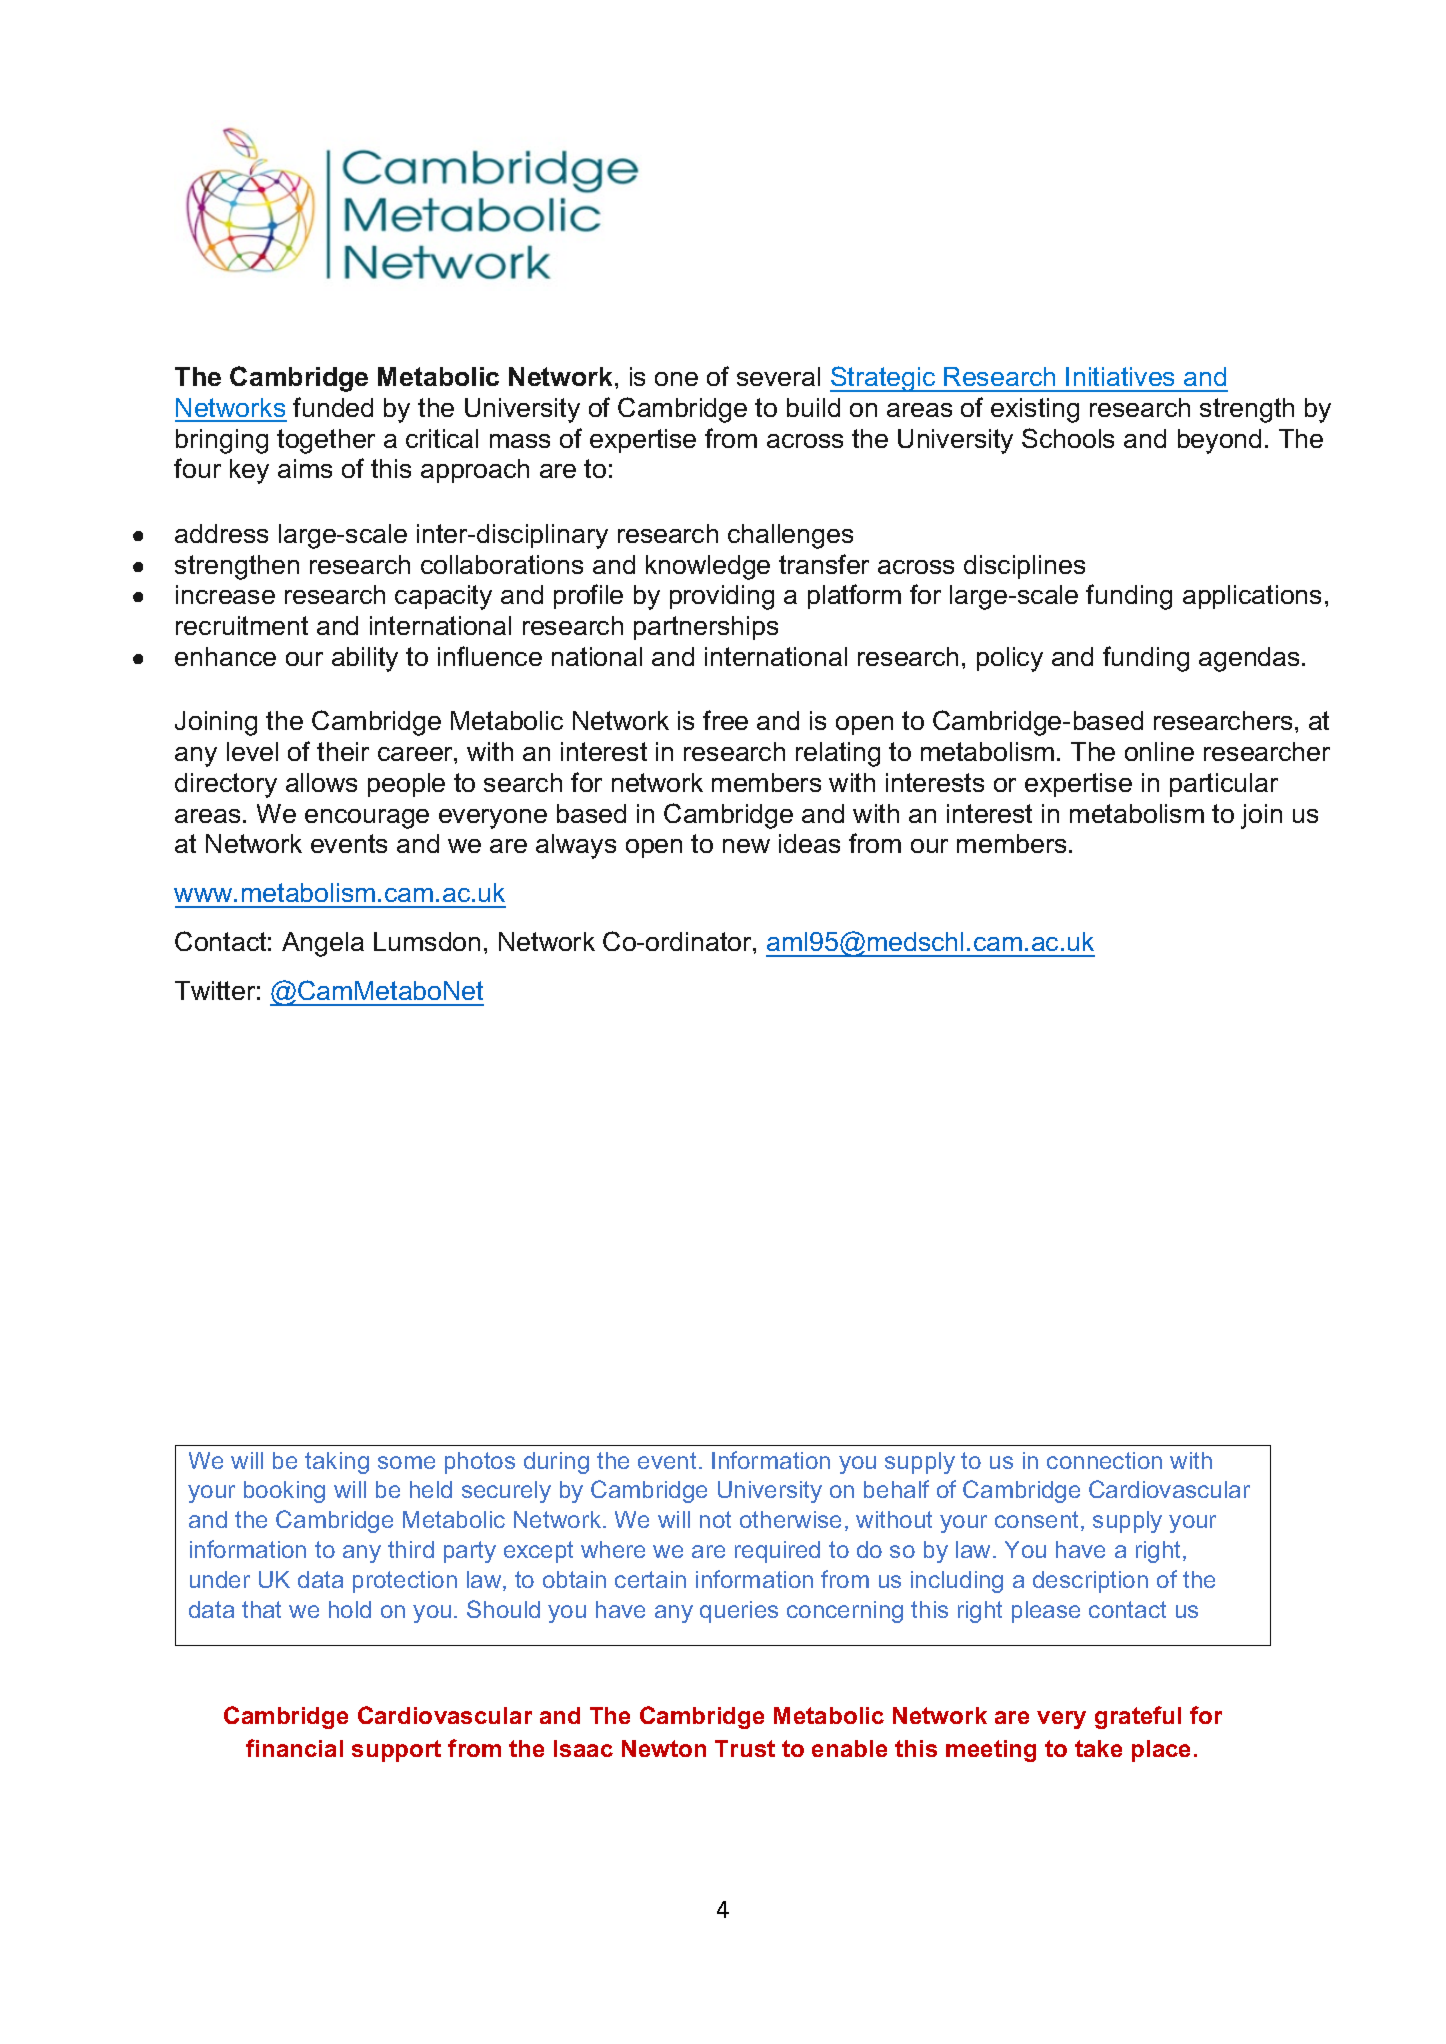 The height and width of the screenshot is (2044, 1446). What do you see at coordinates (1224, 785) in the screenshot?
I see `particular` at bounding box center [1224, 785].
